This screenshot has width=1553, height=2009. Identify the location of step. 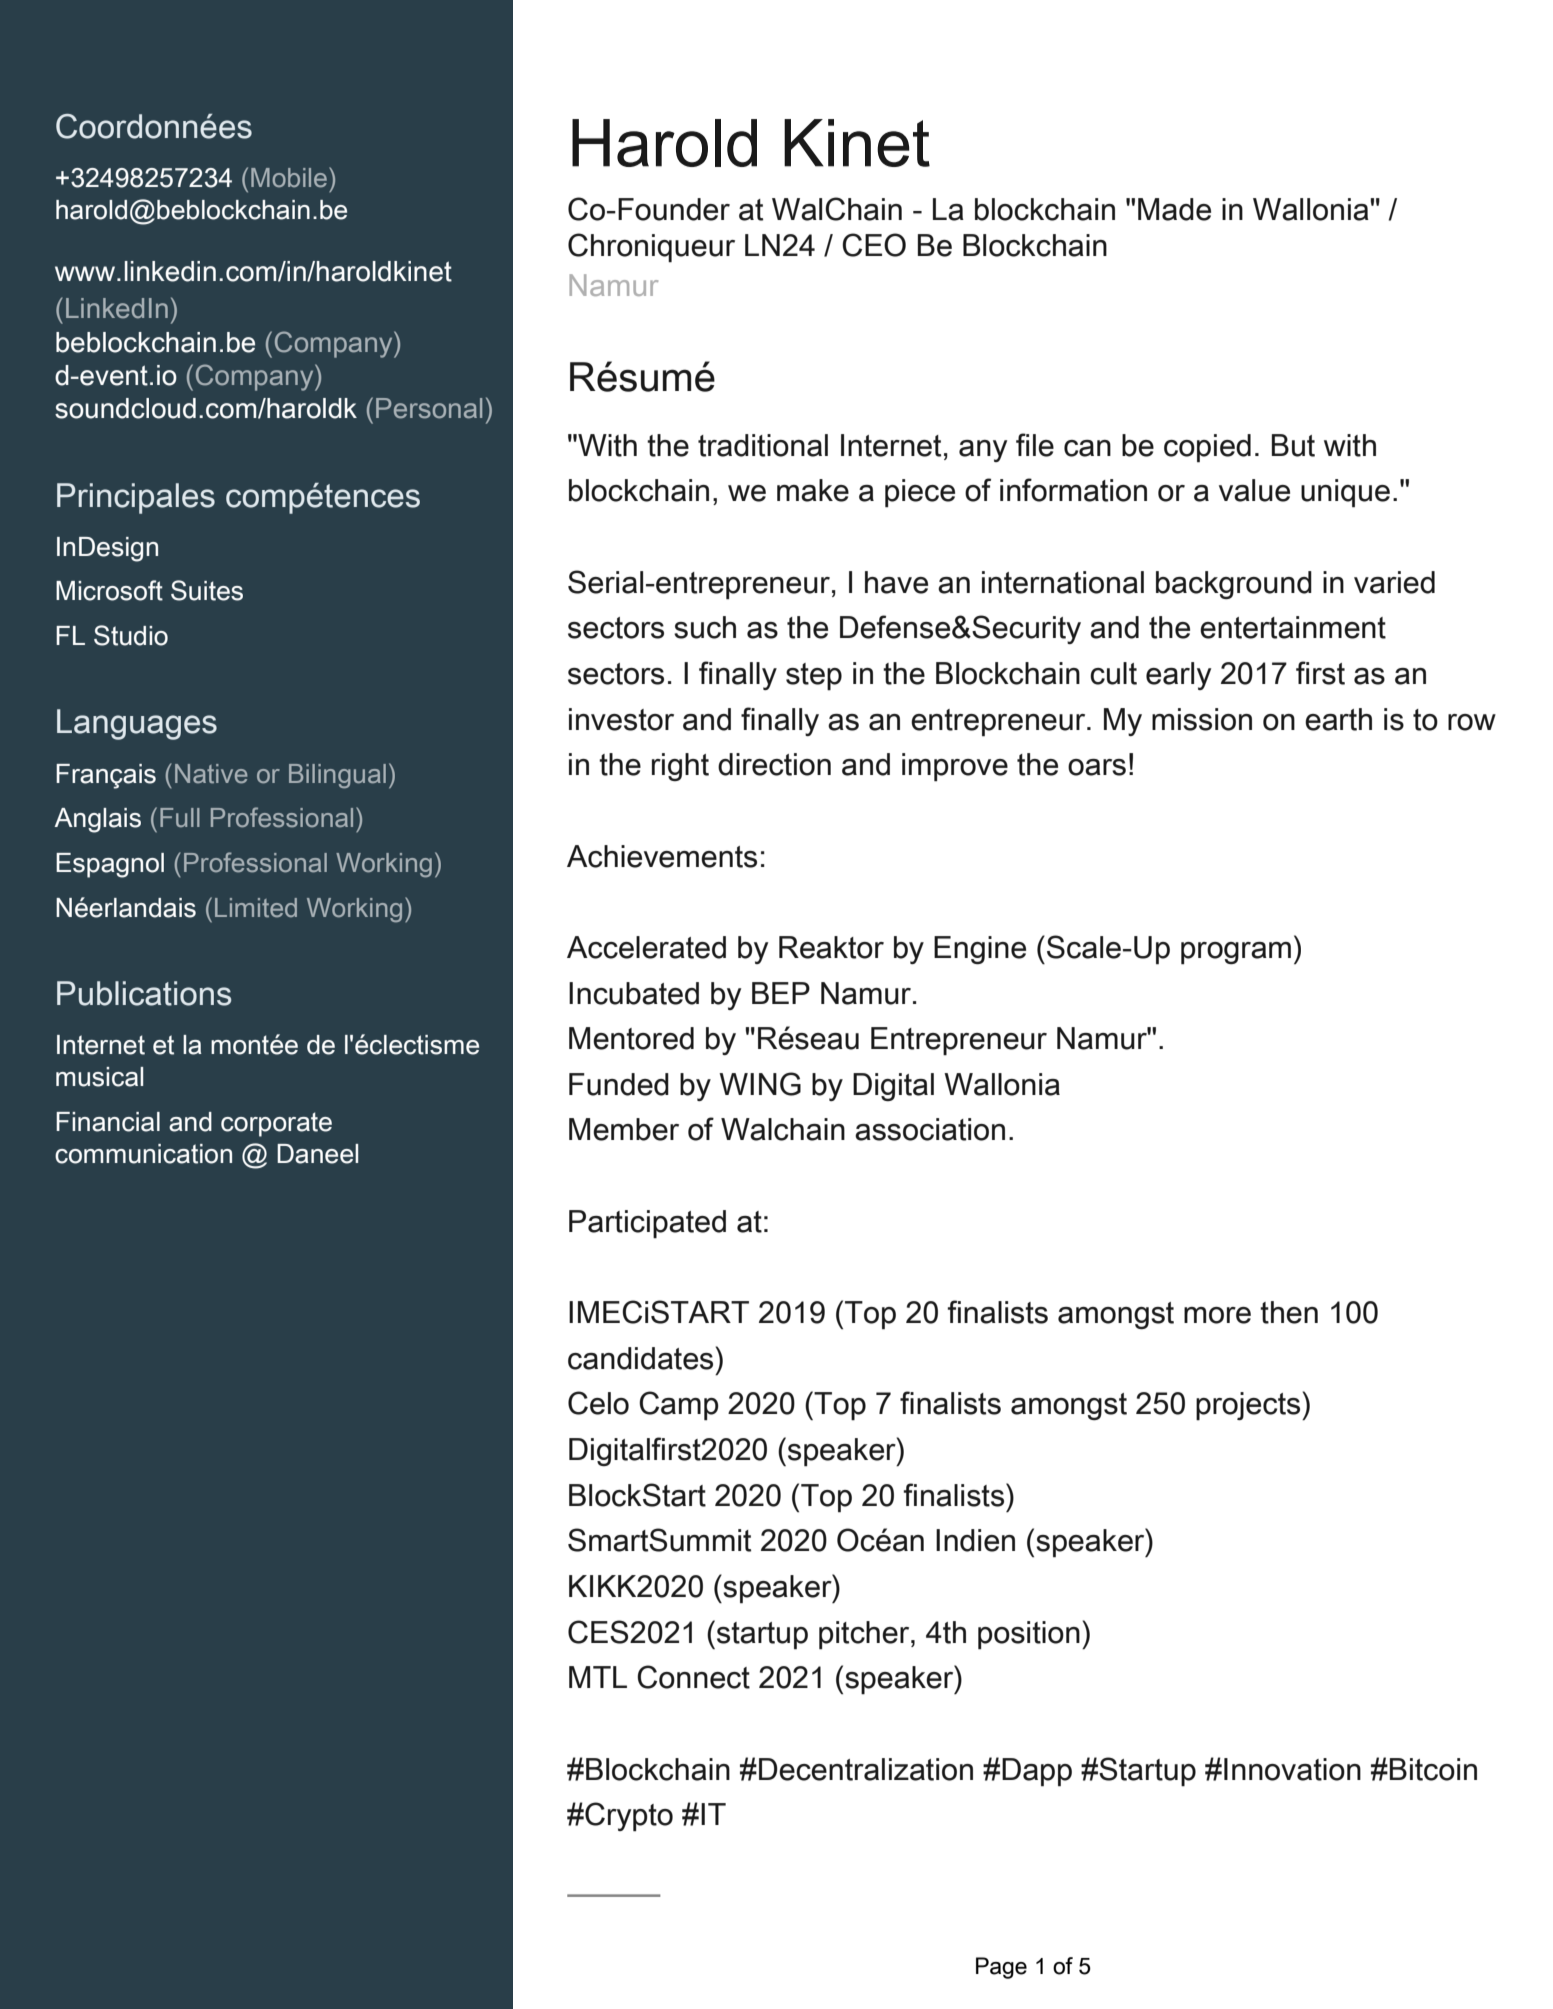
(814, 677).
